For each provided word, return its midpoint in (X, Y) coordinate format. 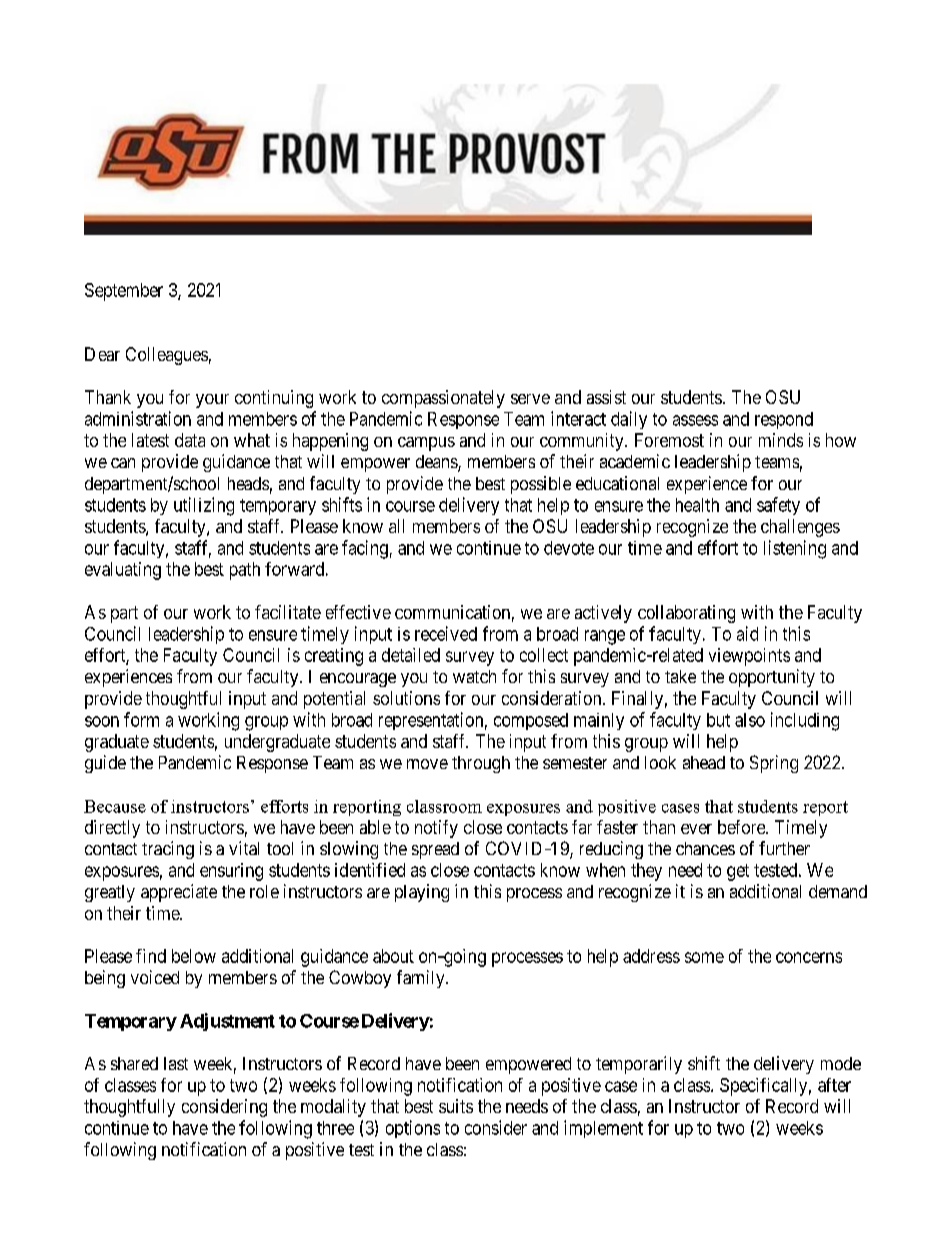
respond (784, 420)
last (176, 1063)
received (446, 633)
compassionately (443, 399)
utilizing (204, 506)
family (422, 979)
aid (747, 633)
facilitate (288, 612)
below (194, 956)
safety (778, 506)
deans (437, 463)
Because (115, 806)
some (704, 957)
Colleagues (167, 356)
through (481, 764)
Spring (774, 764)
